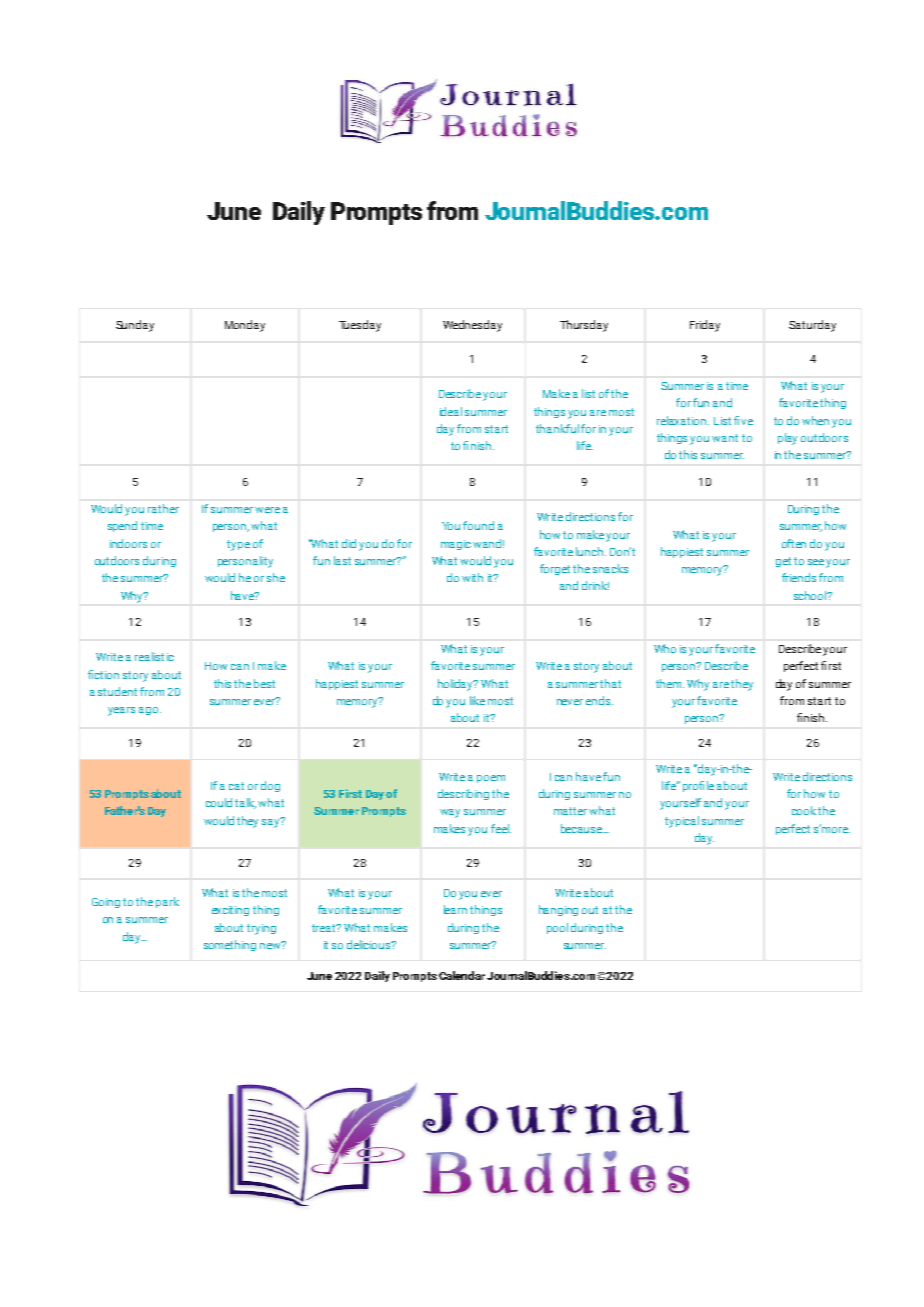 Image resolution: width=924 pixels, height=1307 pixels. Describe the element at coordinates (472, 577) in the page. I see `with` at that location.
